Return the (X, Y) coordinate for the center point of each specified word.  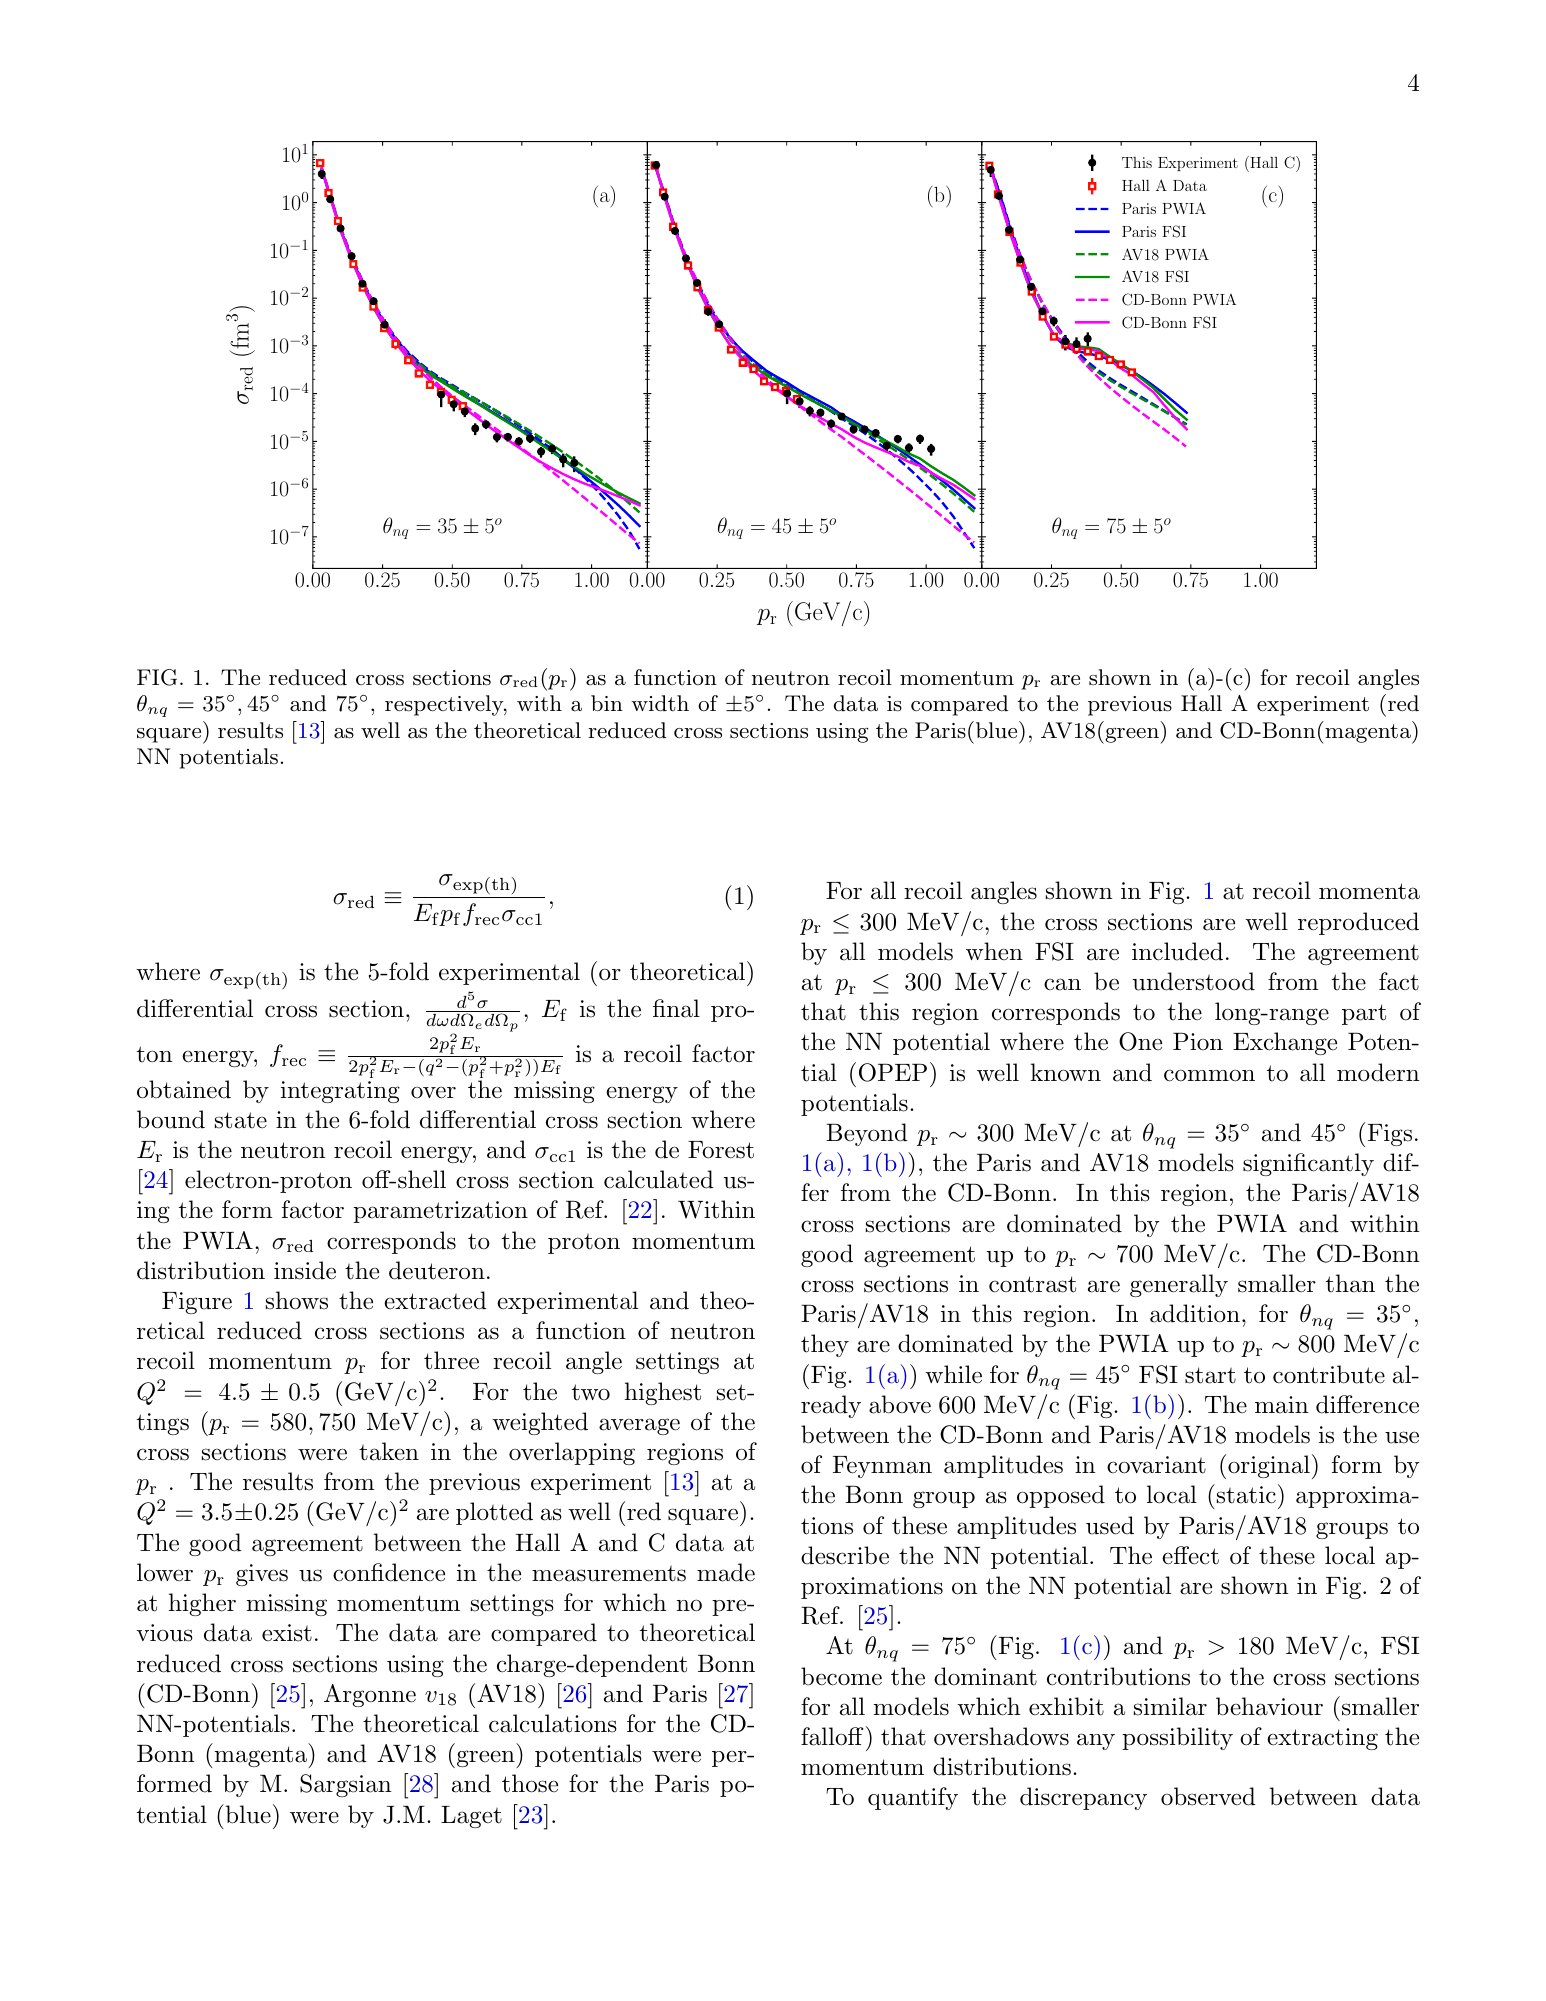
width (660, 703)
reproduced (1358, 923)
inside (305, 1270)
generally (1179, 1285)
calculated (659, 1179)
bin (607, 703)
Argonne (370, 1695)
